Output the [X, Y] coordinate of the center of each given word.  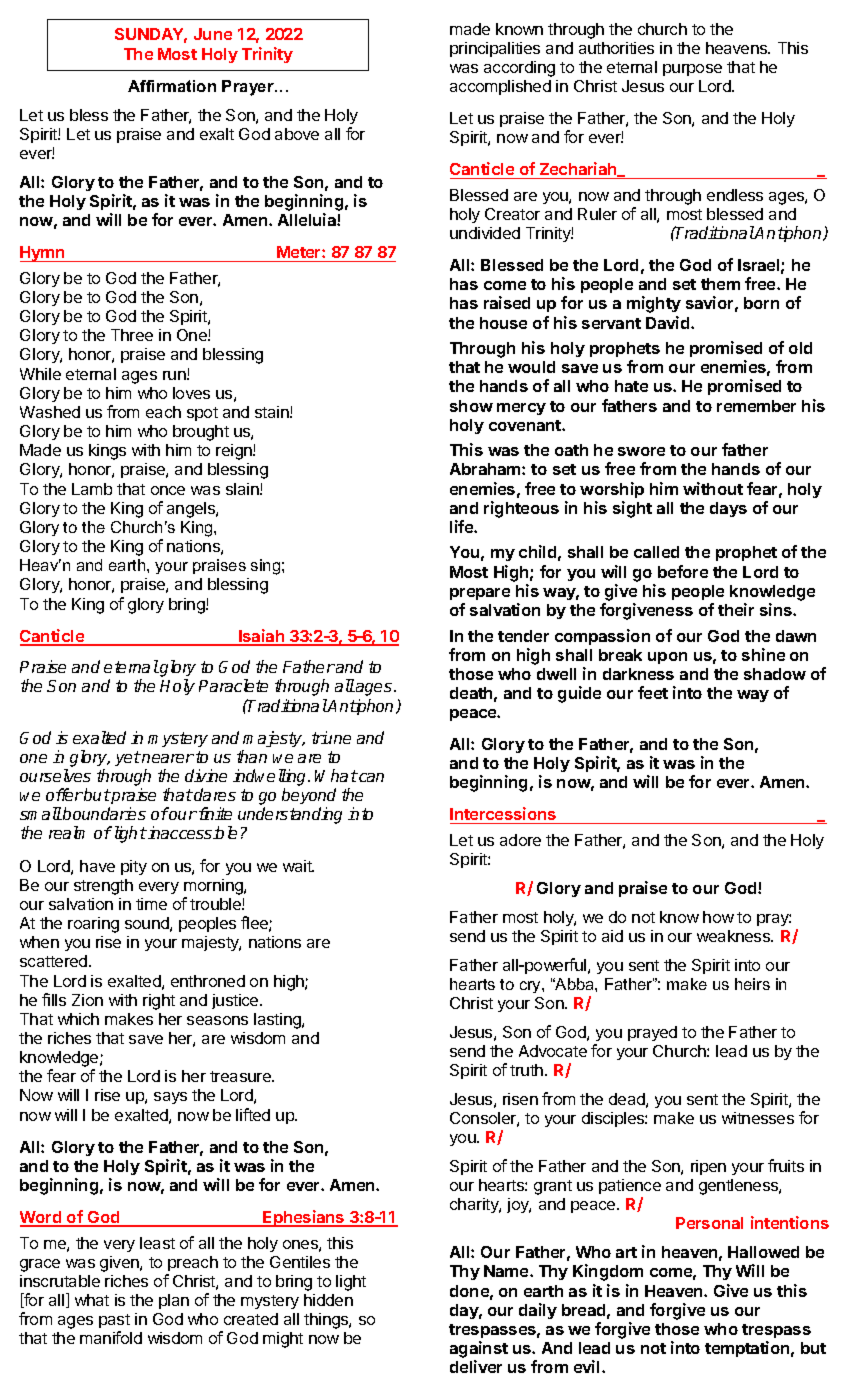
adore [520, 840]
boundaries [103, 813]
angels [192, 510]
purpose [692, 70]
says [170, 1098]
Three [132, 335]
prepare [480, 594]
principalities [495, 49]
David [669, 322]
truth [526, 1070]
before [683, 571]
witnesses [758, 1118]
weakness [734, 936]
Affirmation [172, 86]
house [503, 323]
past [114, 1323]
